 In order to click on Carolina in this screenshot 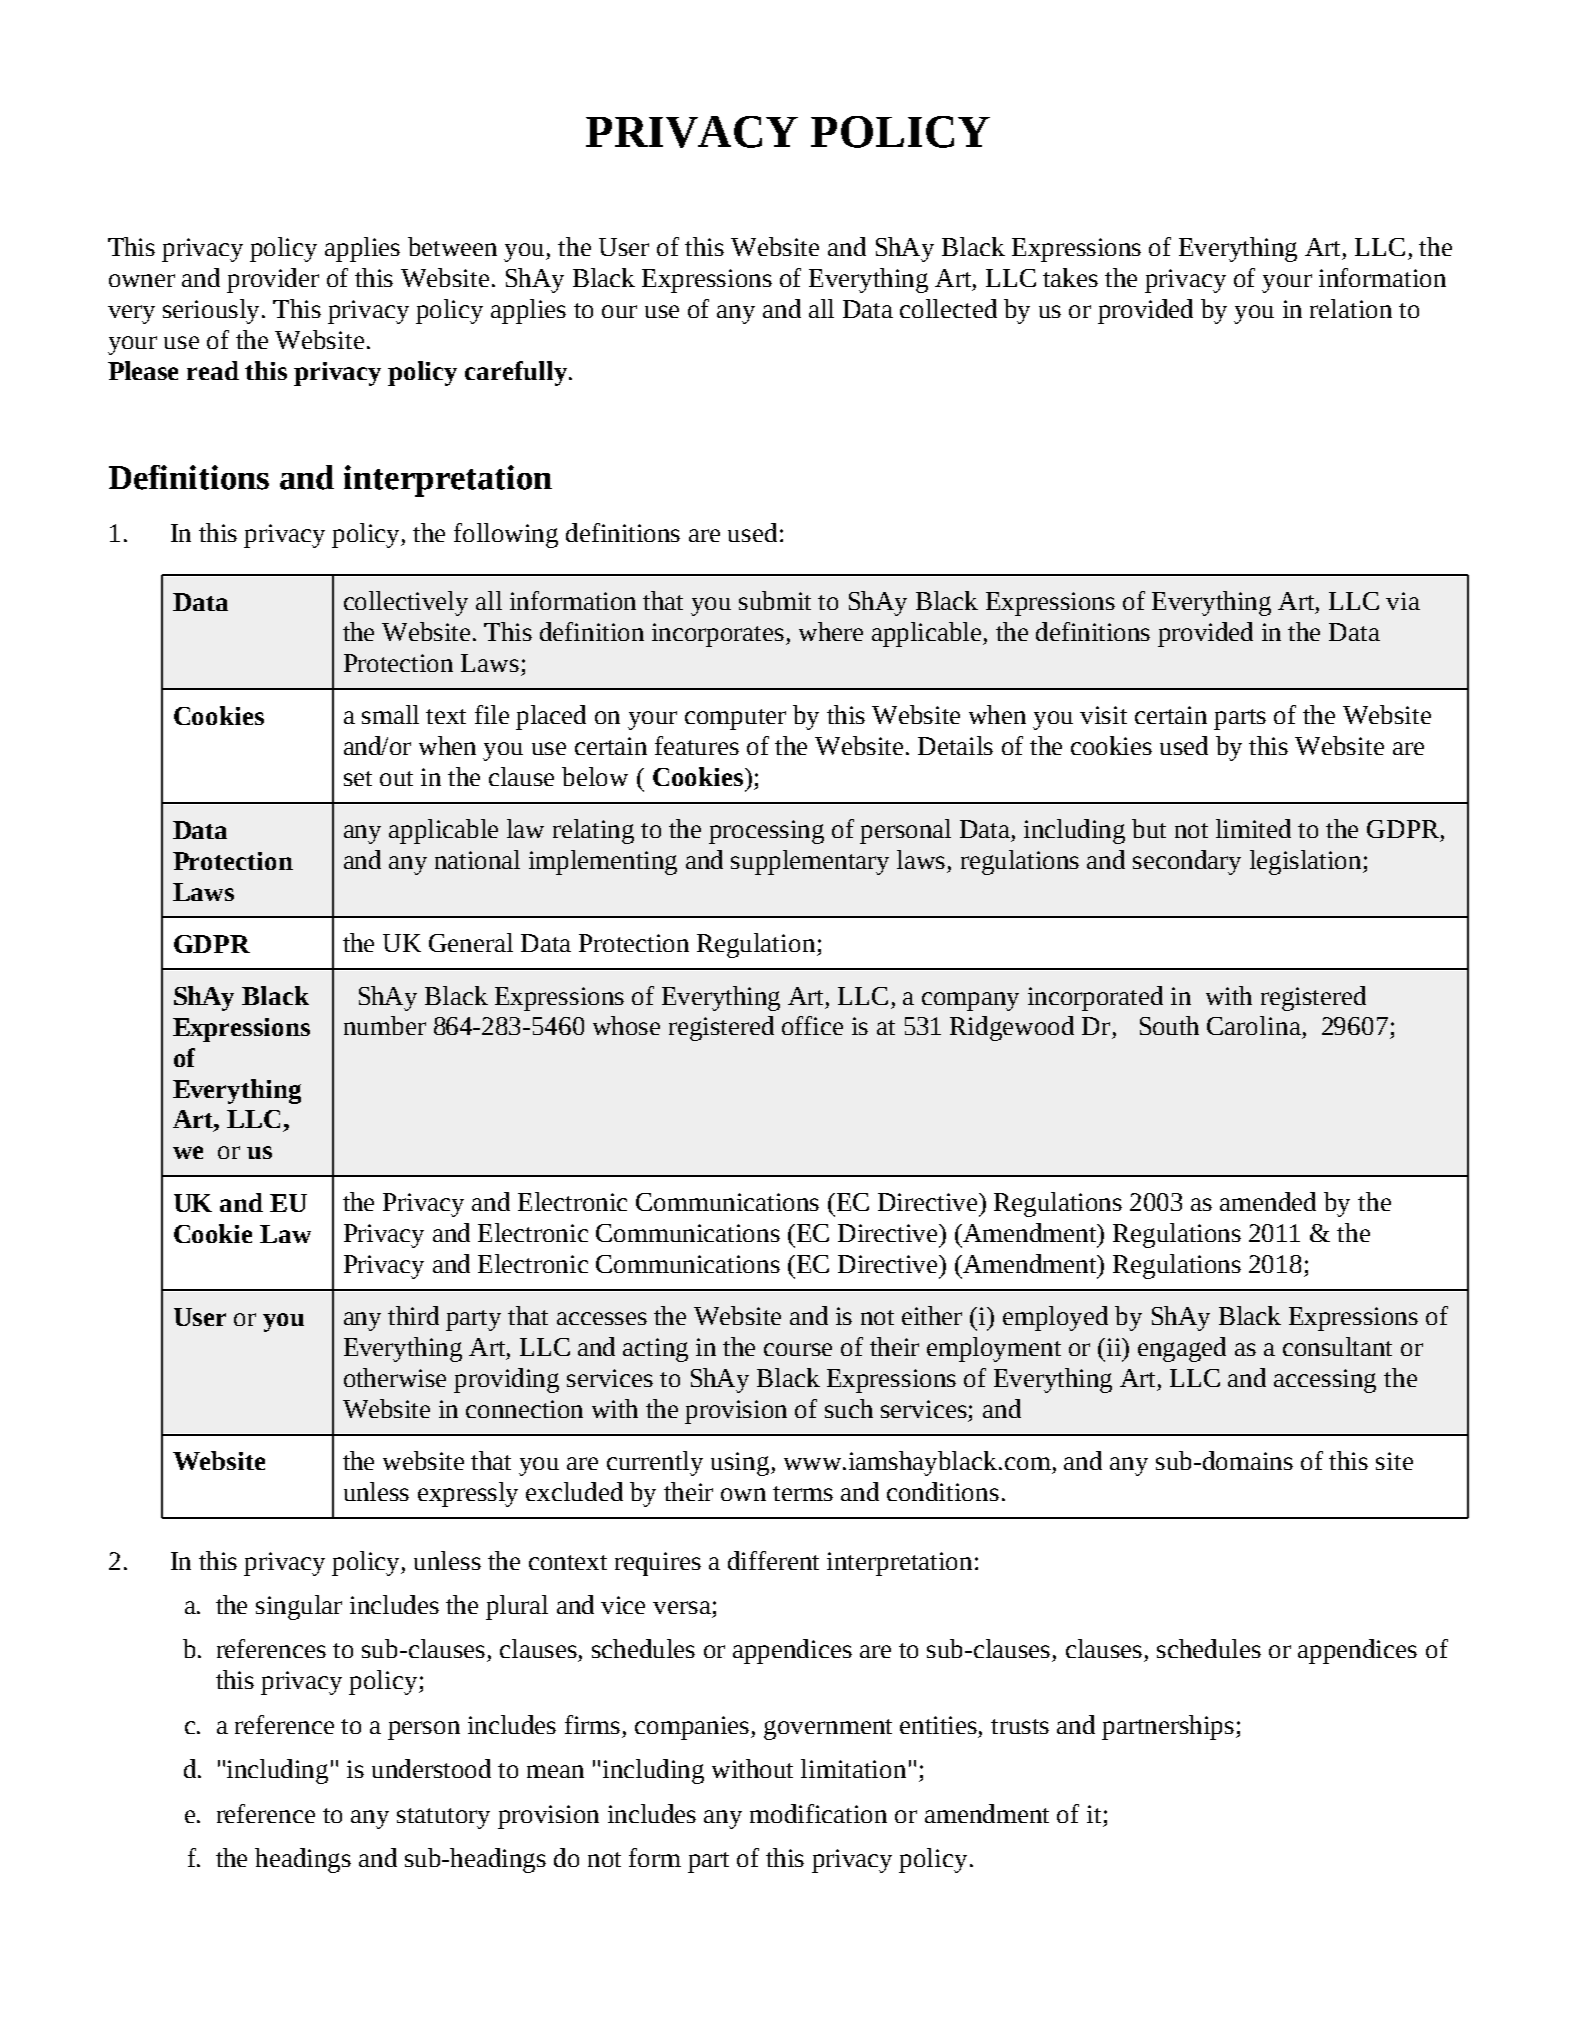, I will do `click(1254, 1025)`.
